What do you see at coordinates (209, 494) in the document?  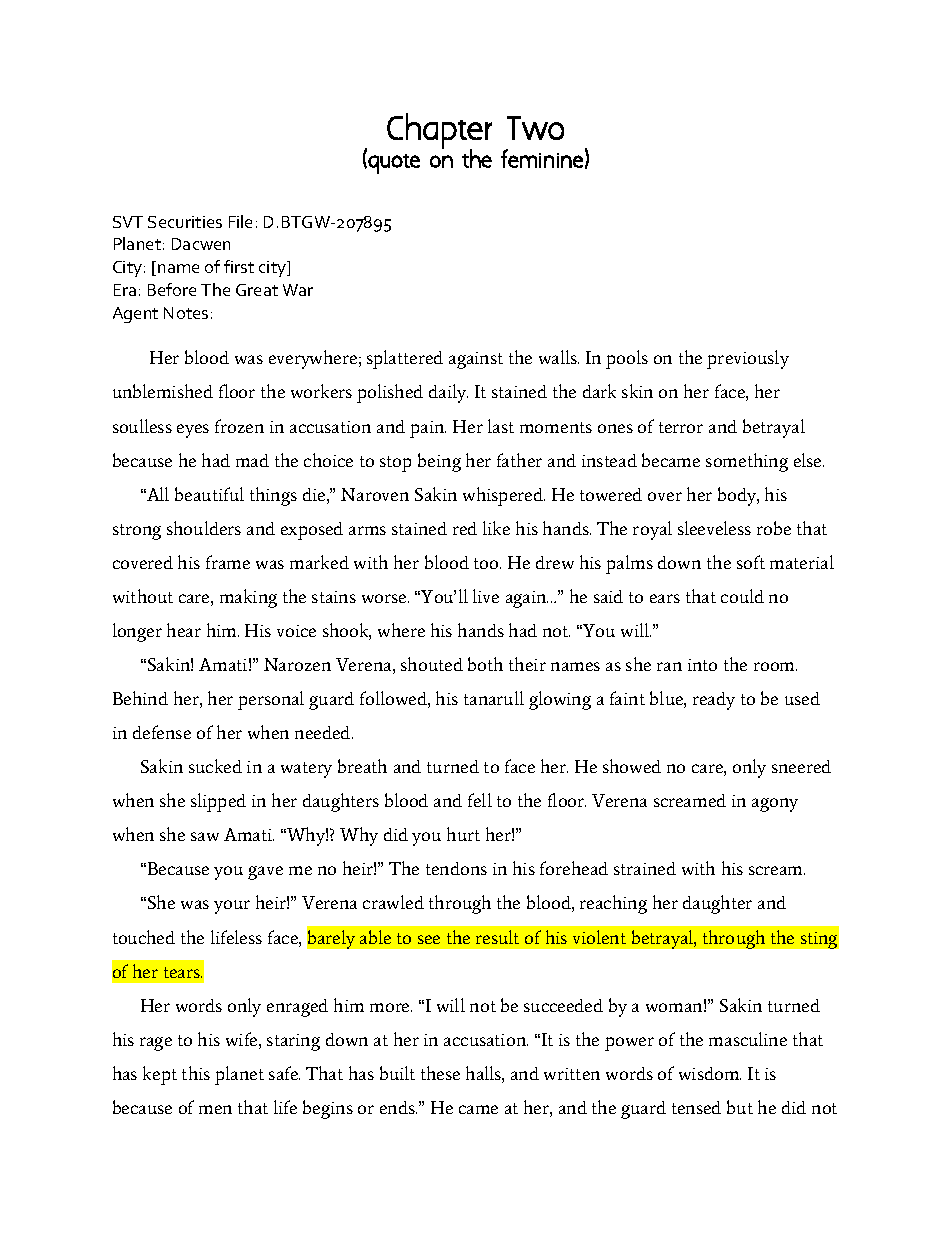 I see `beautiful` at bounding box center [209, 494].
